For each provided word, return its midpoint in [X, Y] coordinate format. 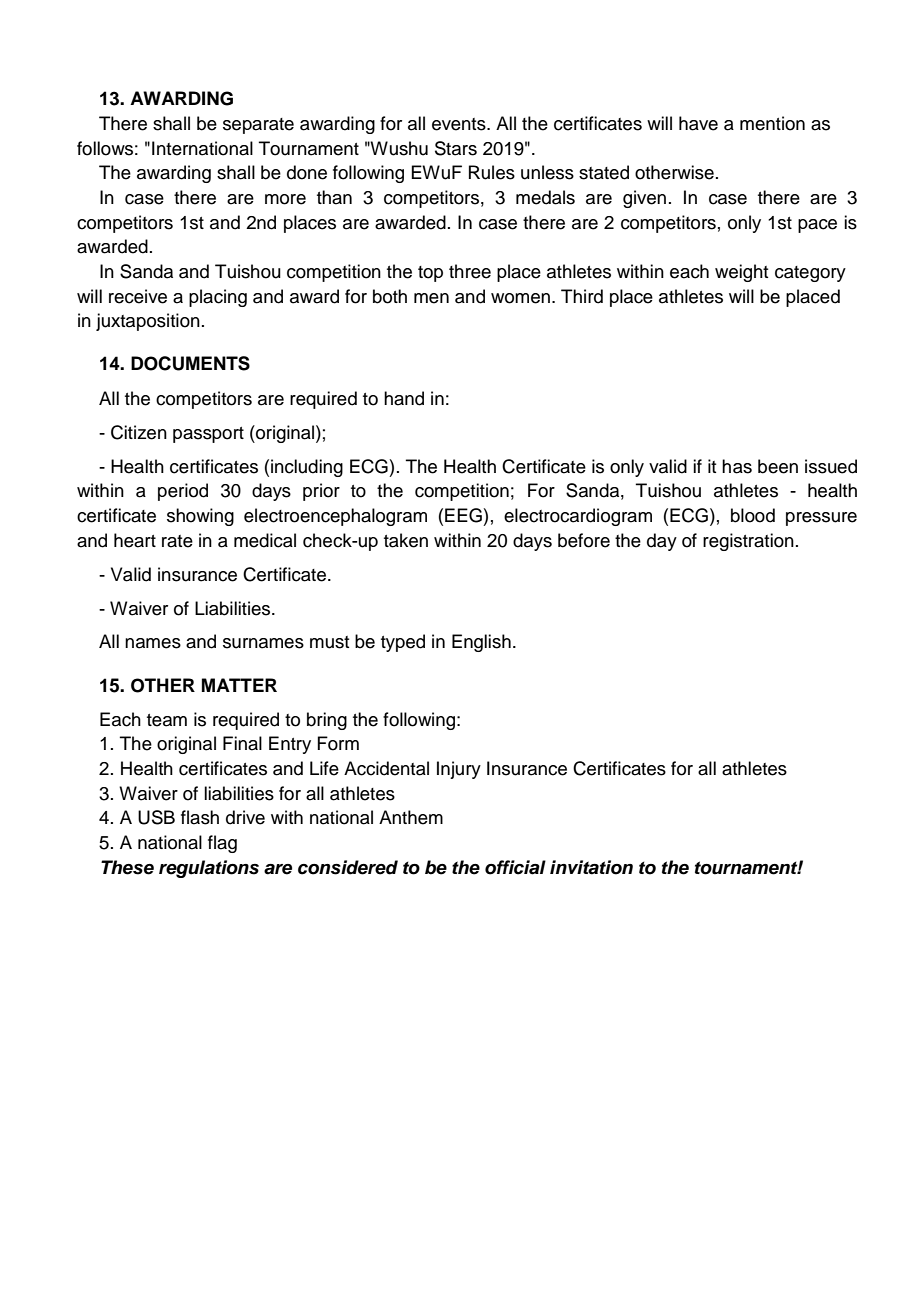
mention [772, 123]
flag [222, 844]
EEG [463, 515]
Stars [456, 148]
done [307, 172]
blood [753, 515]
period [183, 492]
